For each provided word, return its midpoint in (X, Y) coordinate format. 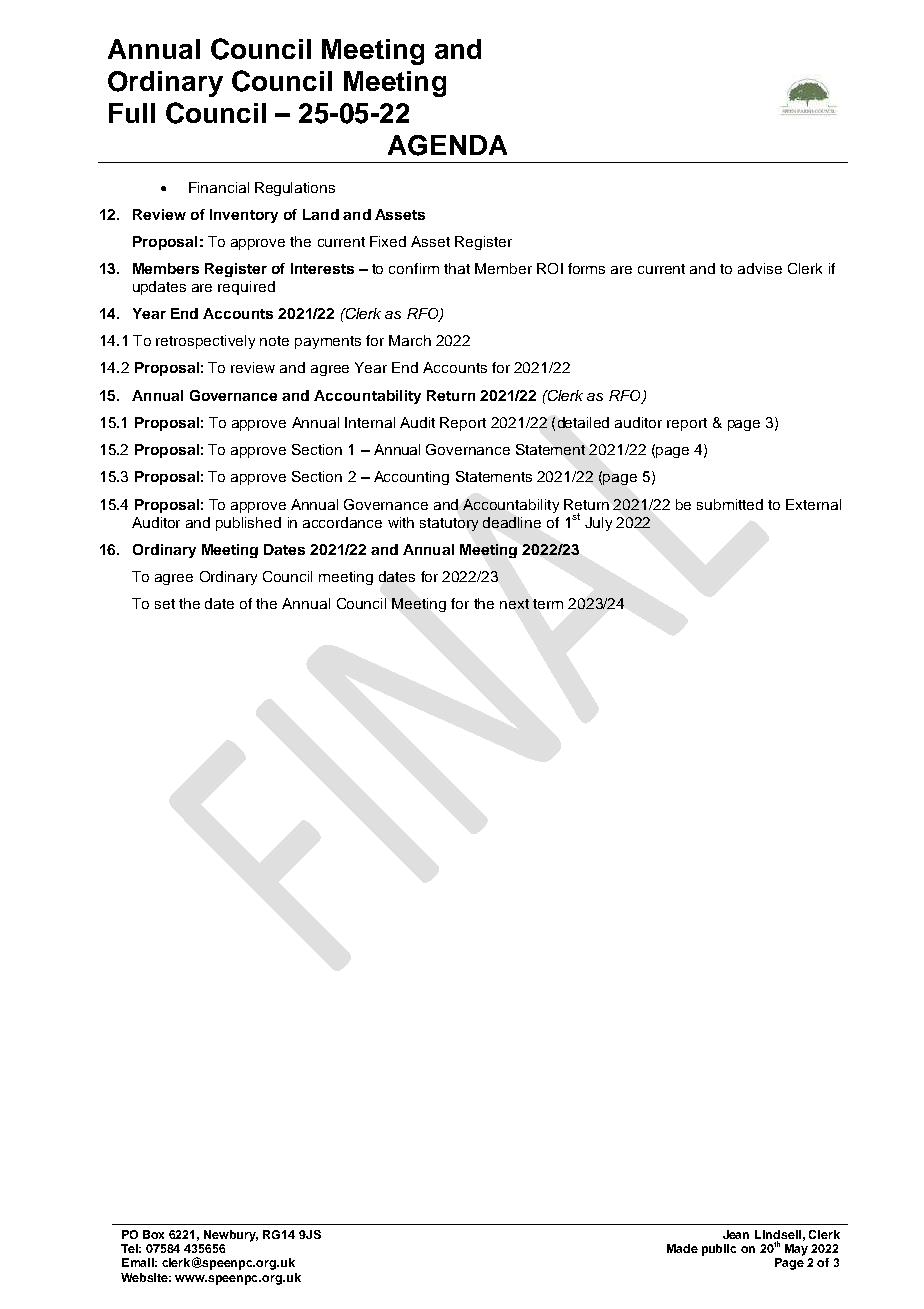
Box (153, 1234)
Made (682, 1248)
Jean (736, 1234)
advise (760, 268)
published (248, 524)
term (548, 604)
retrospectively (205, 342)
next (514, 604)
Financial (219, 187)
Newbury (231, 1236)
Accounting (411, 478)
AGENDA (447, 145)
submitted (730, 504)
